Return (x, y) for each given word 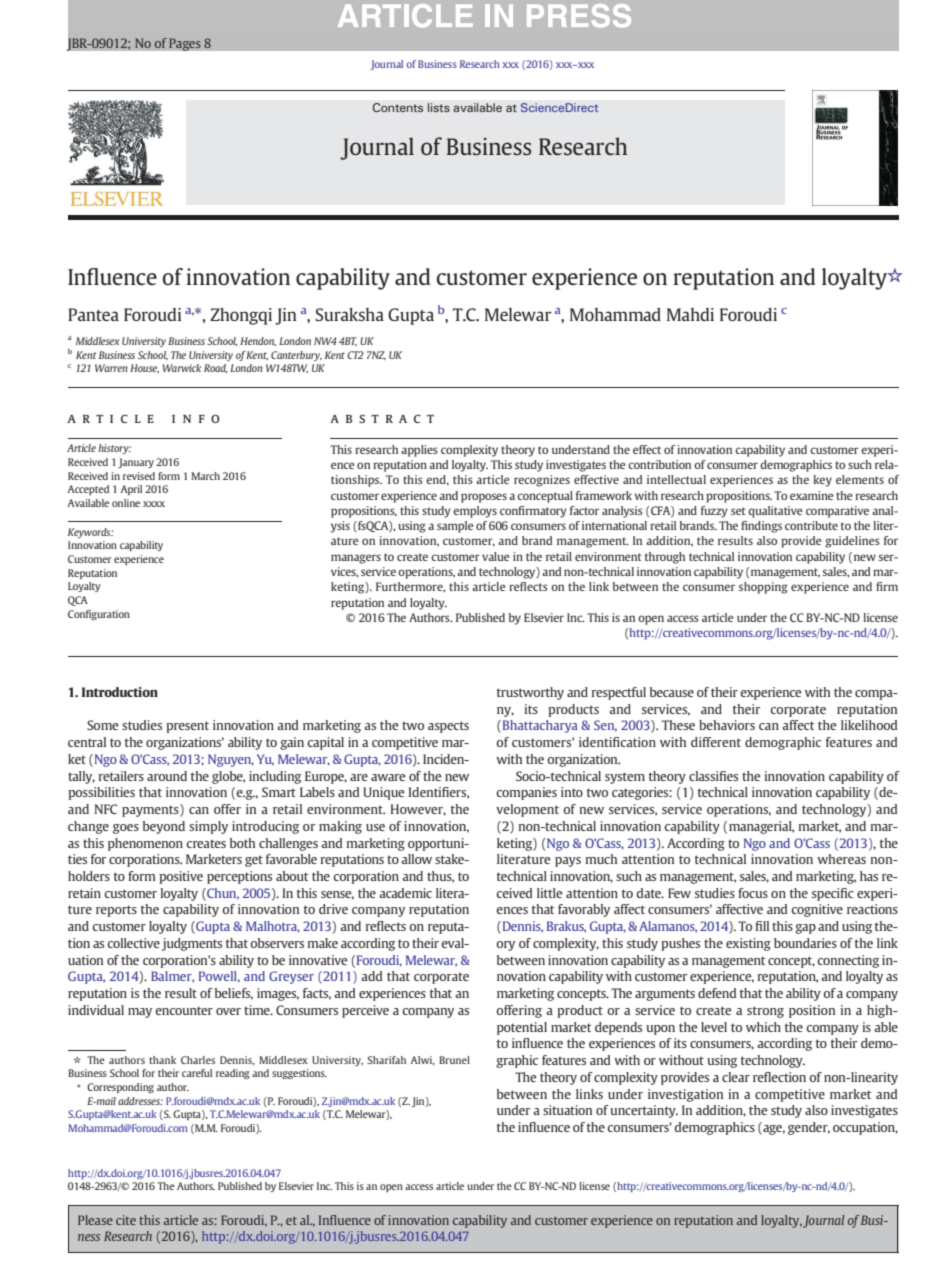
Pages (185, 44)
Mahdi (690, 314)
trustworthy (530, 693)
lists (439, 107)
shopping (763, 588)
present (187, 727)
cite (126, 1220)
